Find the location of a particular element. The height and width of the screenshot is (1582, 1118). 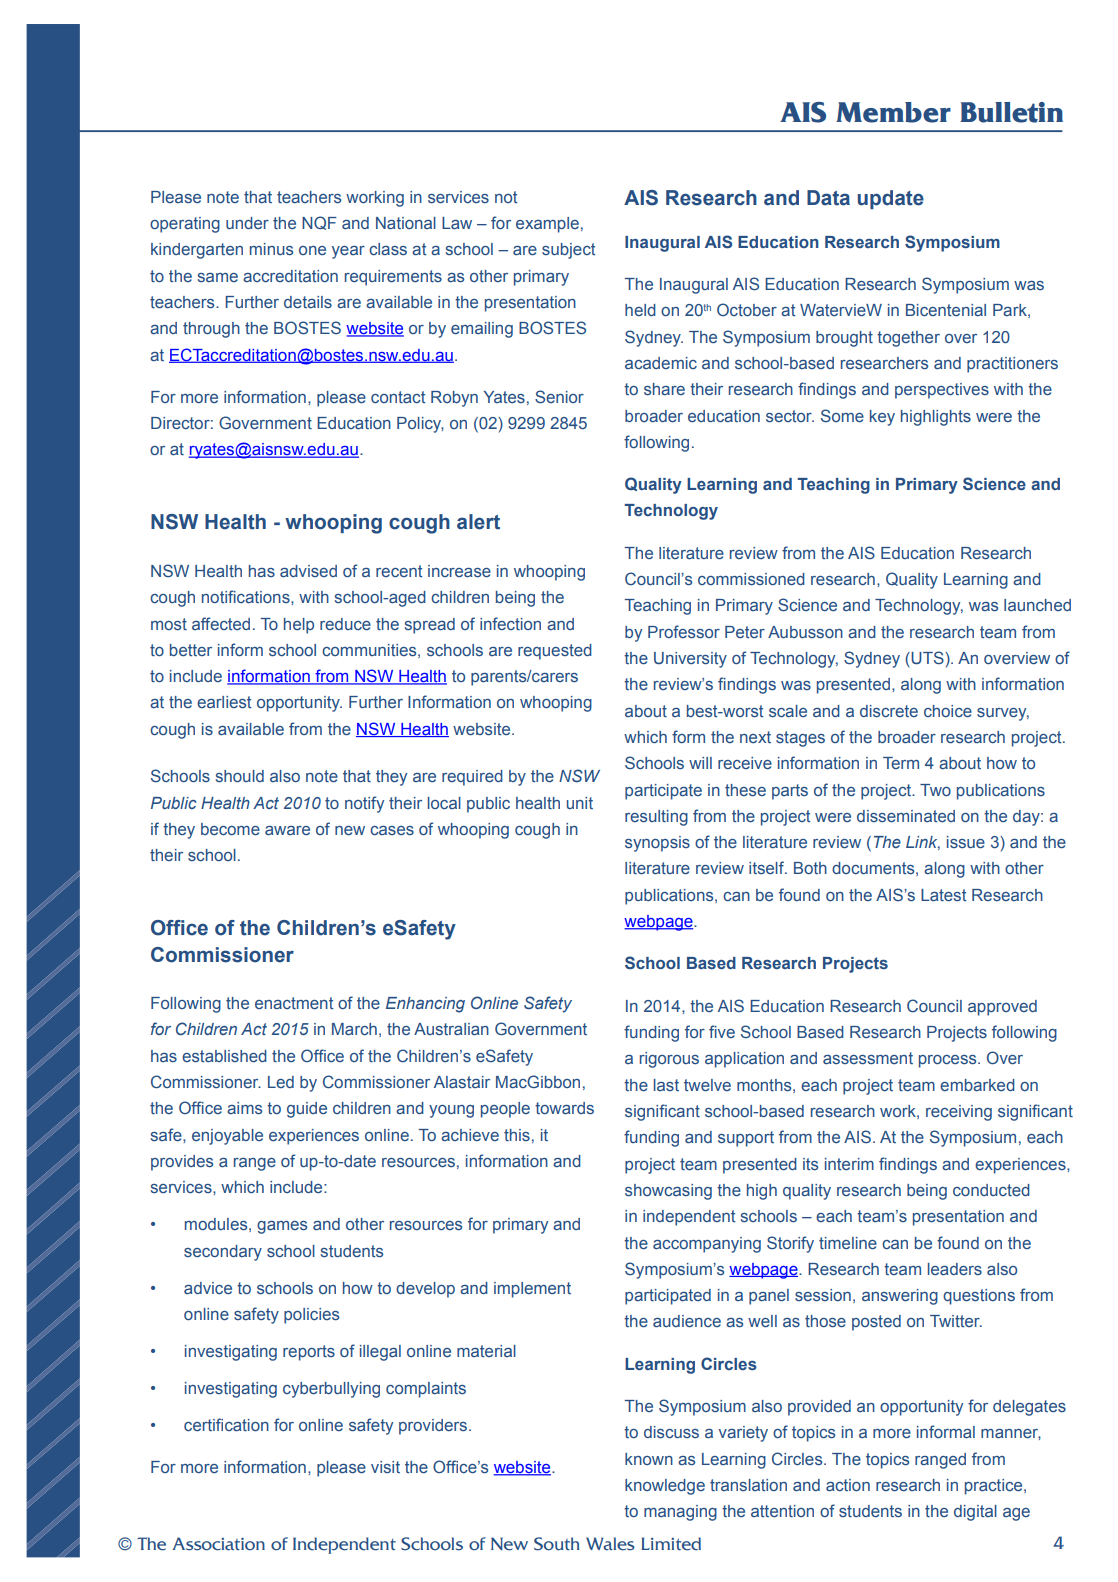

aware is located at coordinates (287, 830).
